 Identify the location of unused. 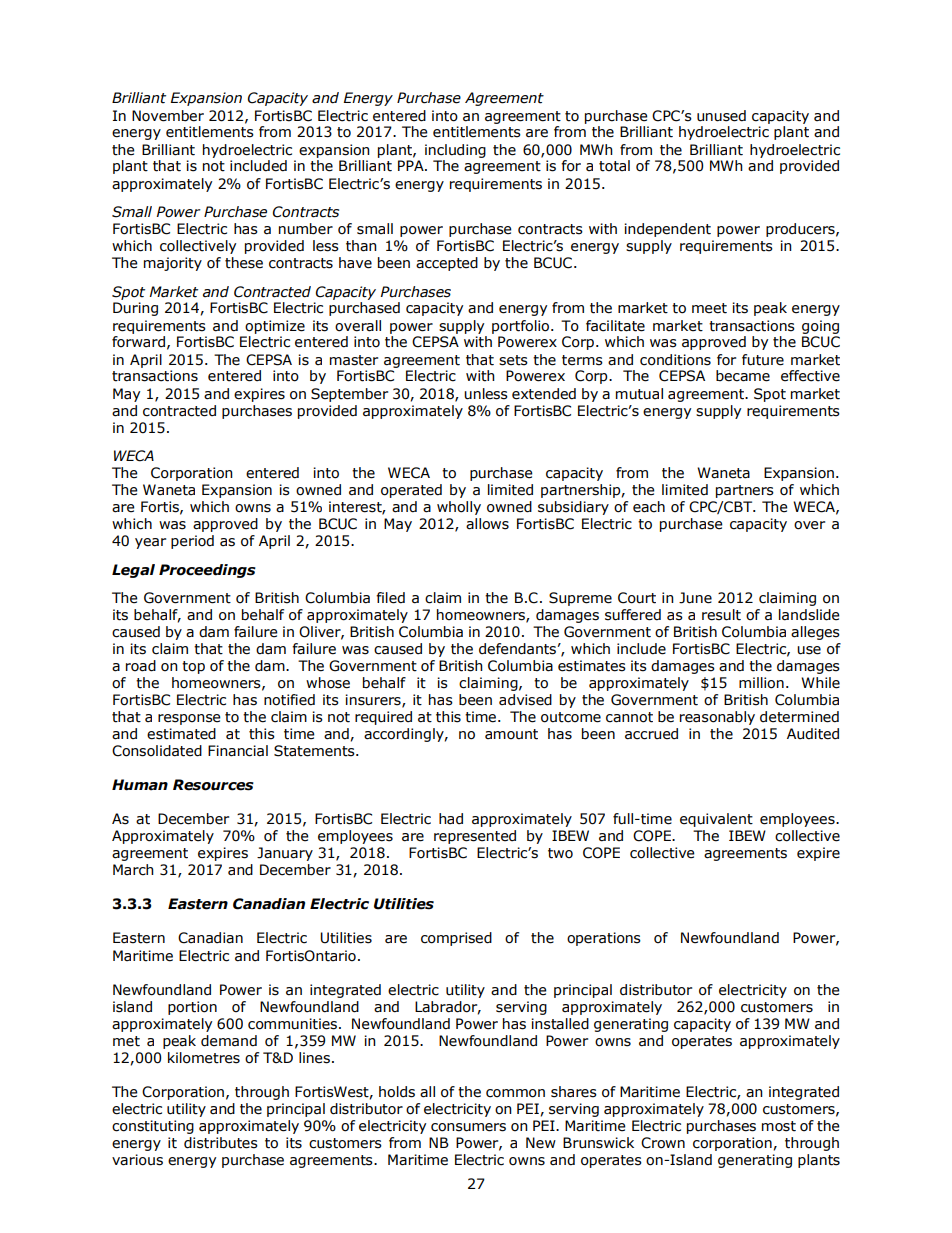
(721, 116).
